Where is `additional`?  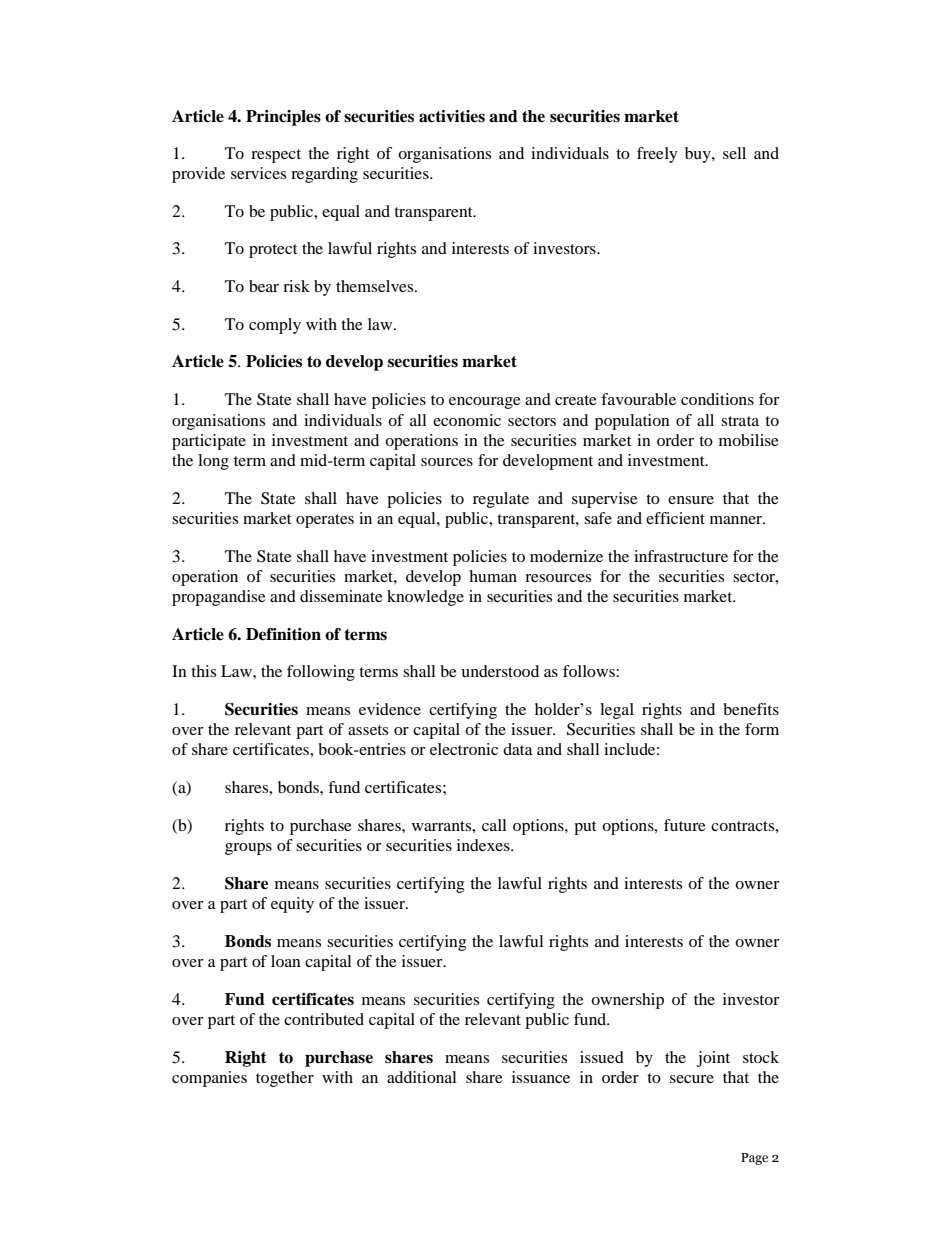 additional is located at coordinates (421, 1077).
